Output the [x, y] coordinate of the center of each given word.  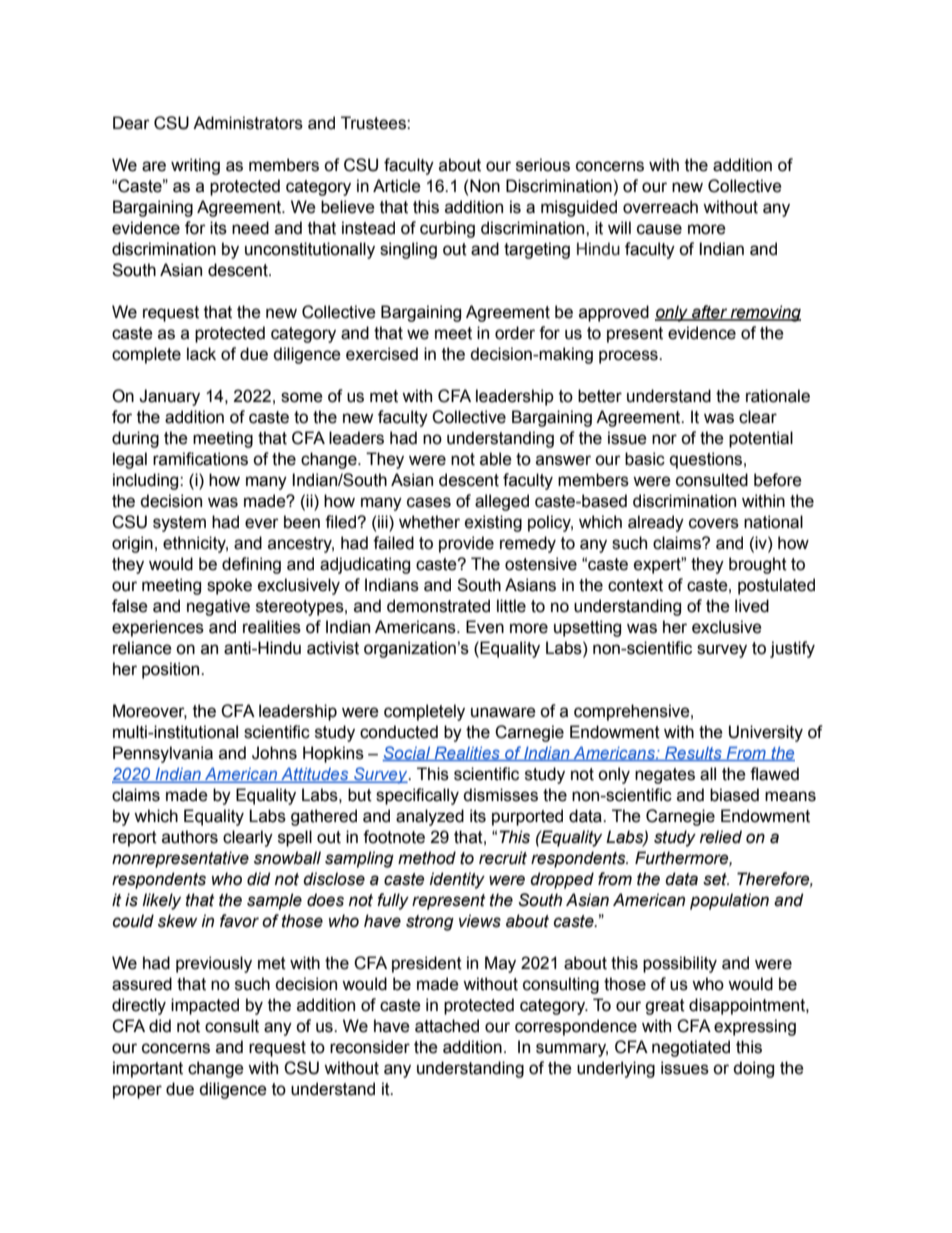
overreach [660, 207]
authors [190, 837]
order [515, 333]
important [148, 1069]
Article [397, 186]
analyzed [430, 817]
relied [721, 837]
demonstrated [438, 606]
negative [218, 607]
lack [201, 354]
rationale [778, 396]
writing [195, 166]
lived [752, 606]
